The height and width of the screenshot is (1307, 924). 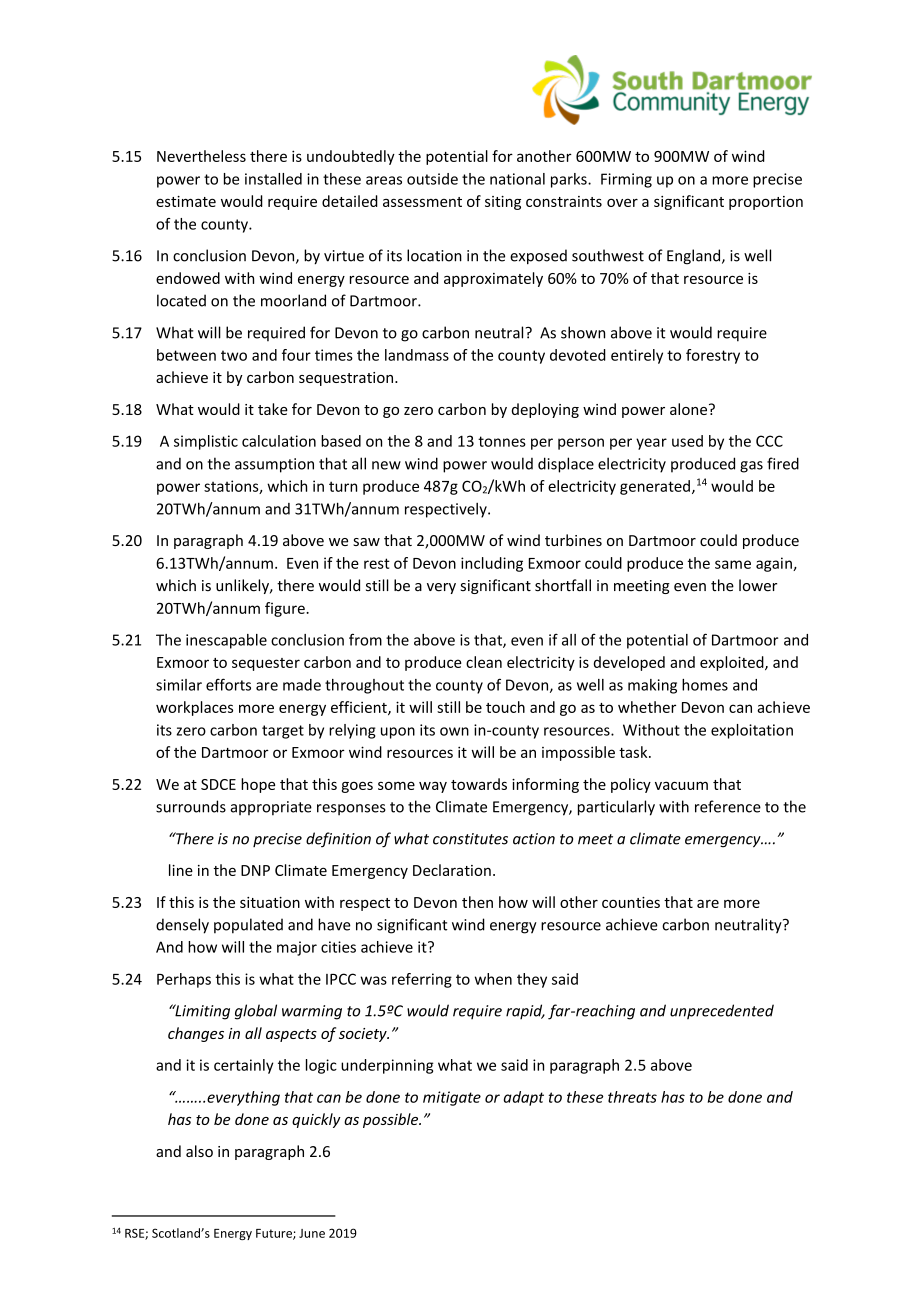 I want to click on when, so click(x=493, y=979).
